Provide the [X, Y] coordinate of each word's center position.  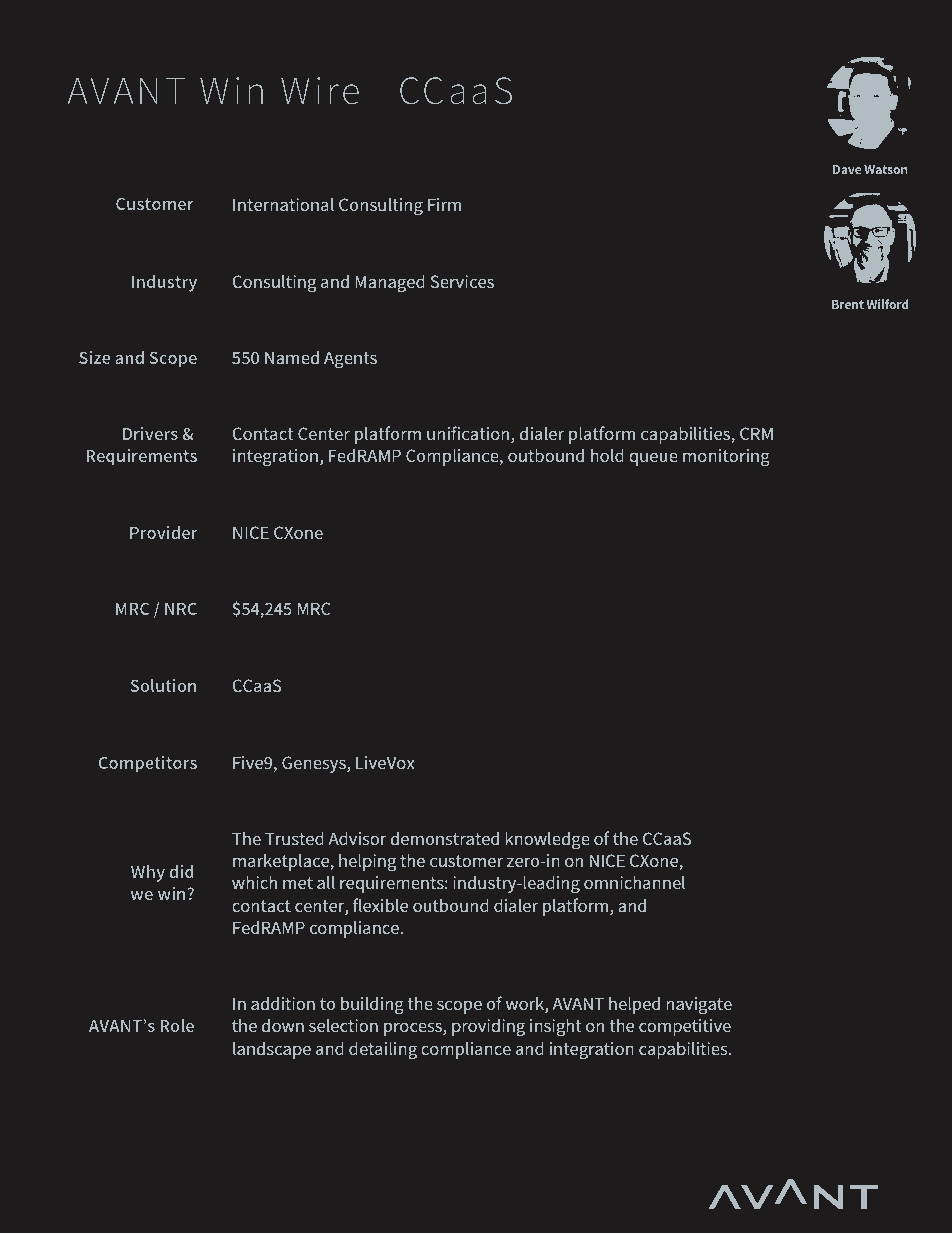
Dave [847, 169]
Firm [444, 204]
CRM [756, 433]
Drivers [150, 433]
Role [177, 1025]
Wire [320, 91]
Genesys [315, 764]
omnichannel [634, 882]
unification [469, 434]
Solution [163, 685]
